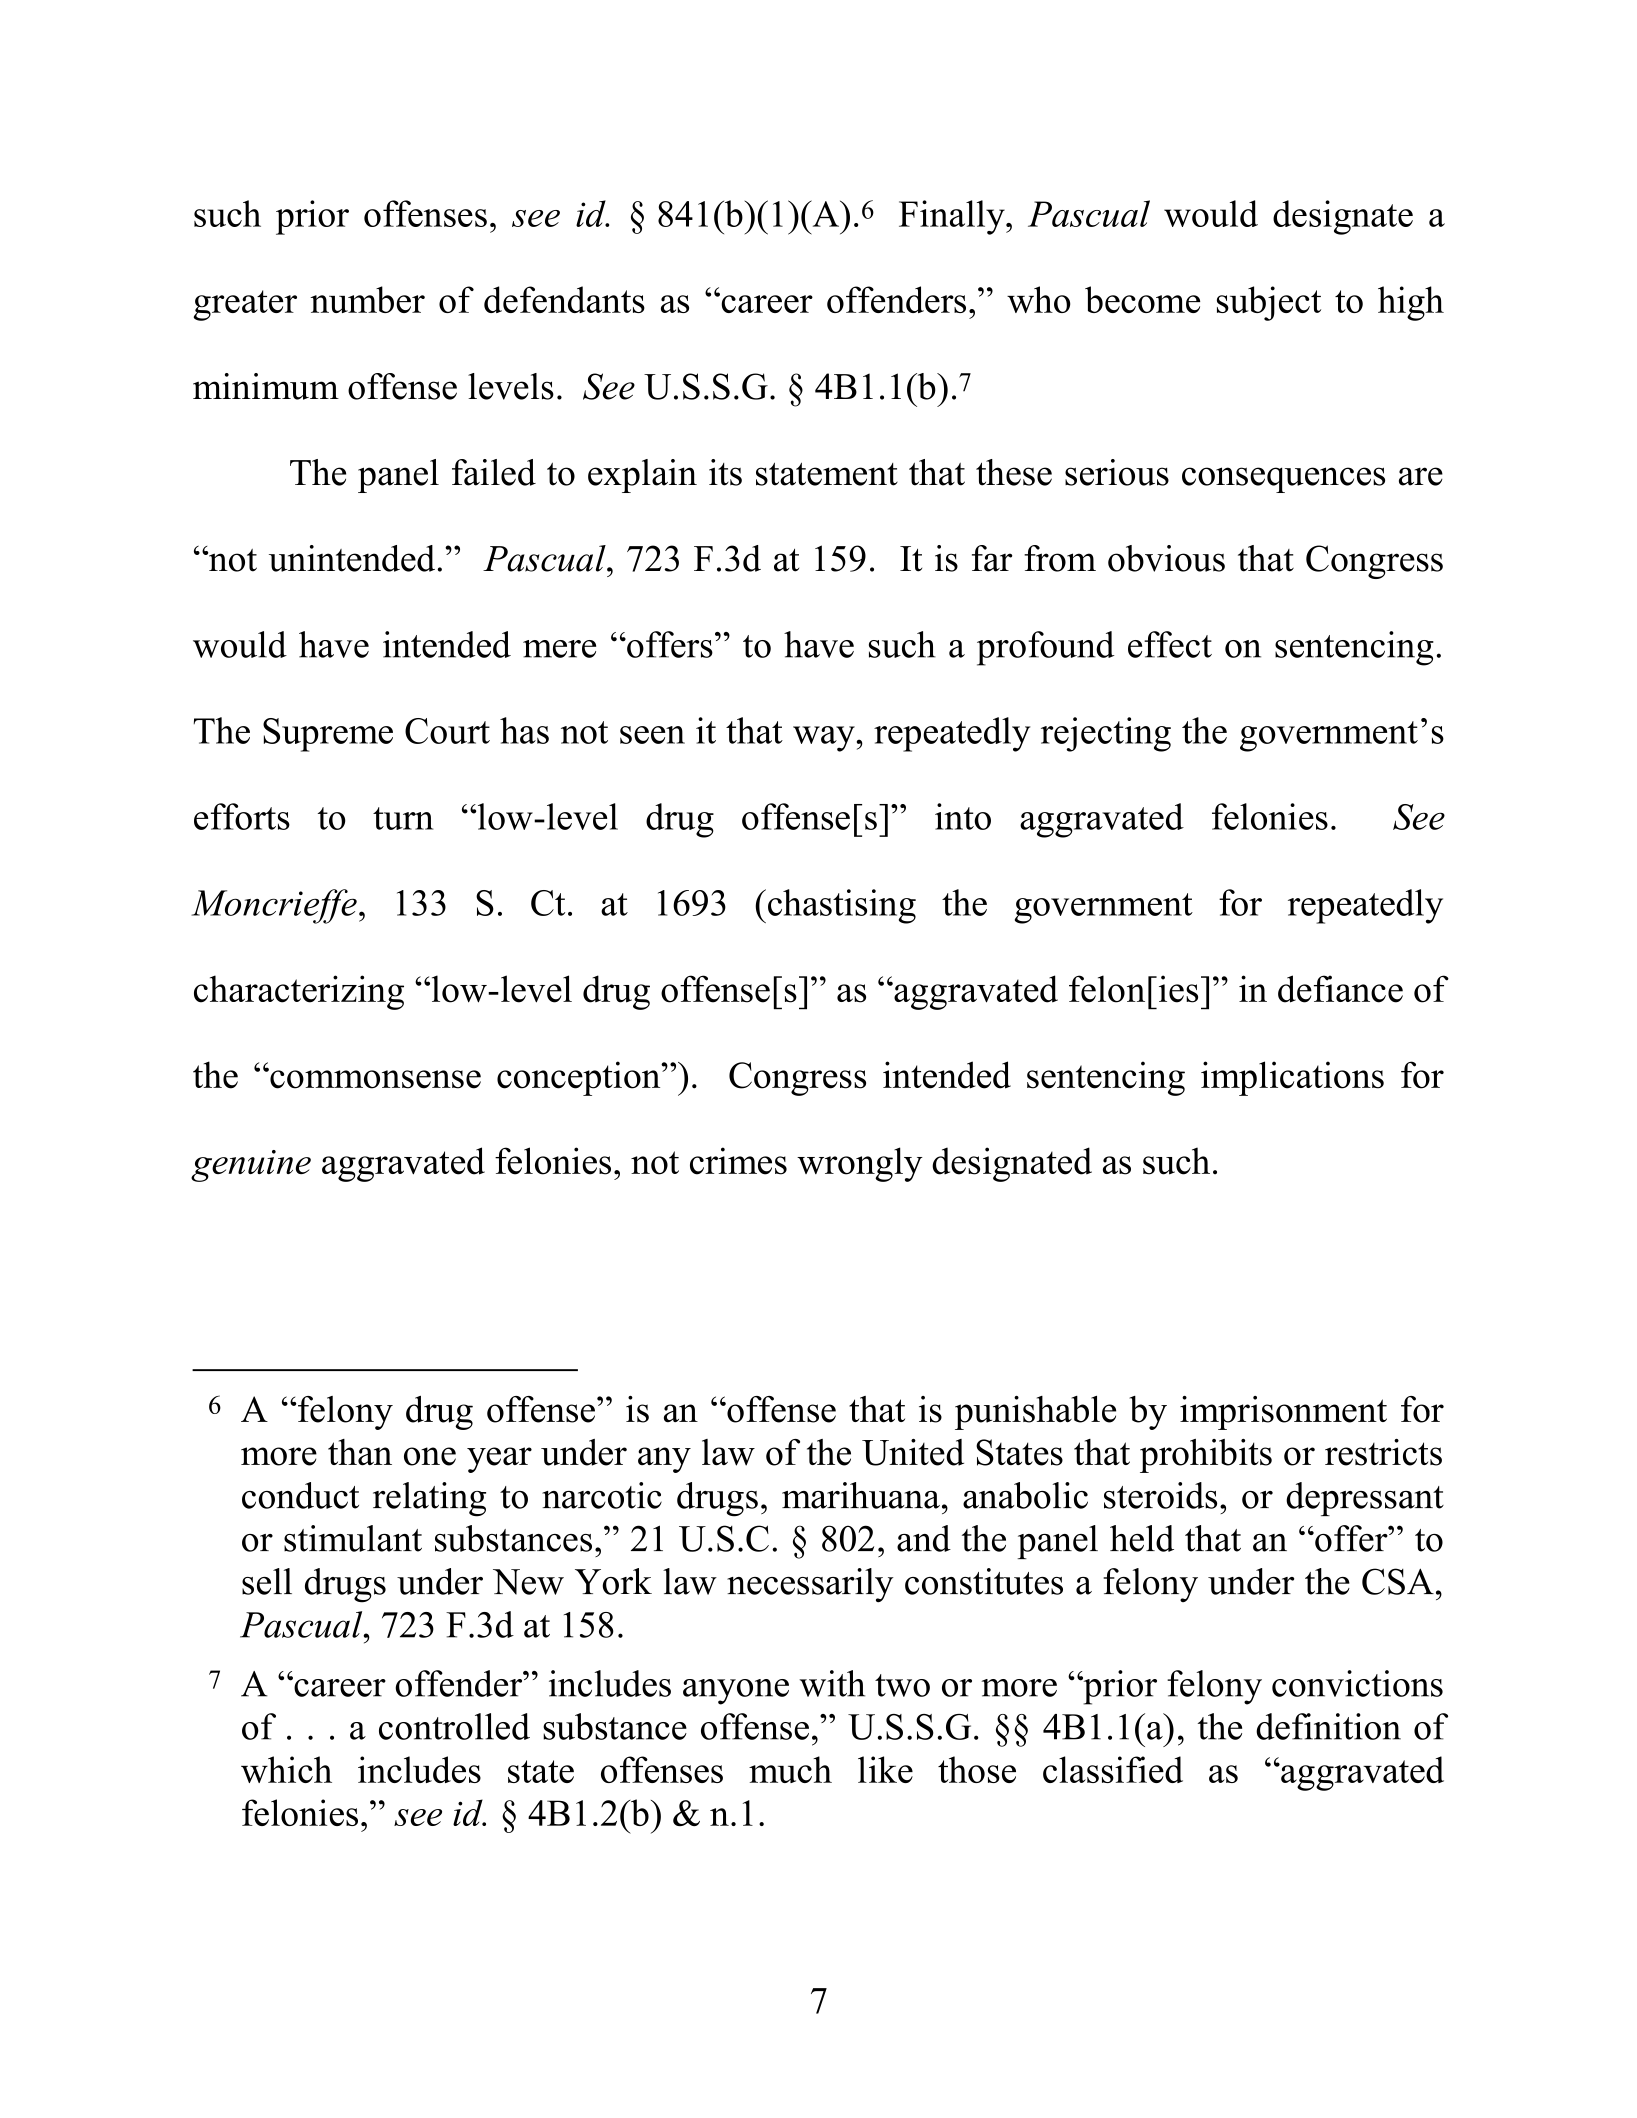  What do you see at coordinates (367, 299) in the screenshot?
I see `number` at bounding box center [367, 299].
